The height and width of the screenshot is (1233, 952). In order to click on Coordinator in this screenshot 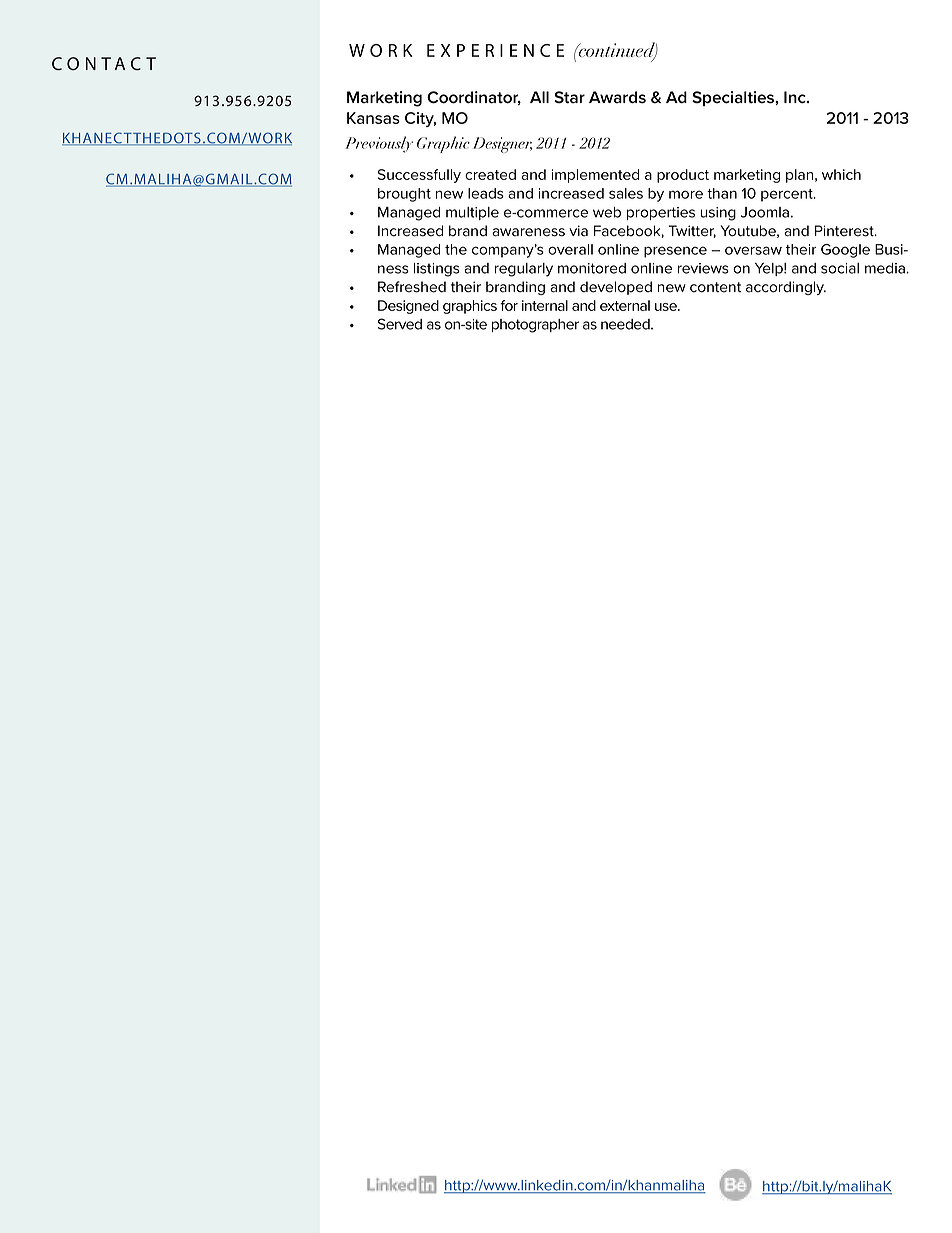, I will do `click(474, 98)`.
